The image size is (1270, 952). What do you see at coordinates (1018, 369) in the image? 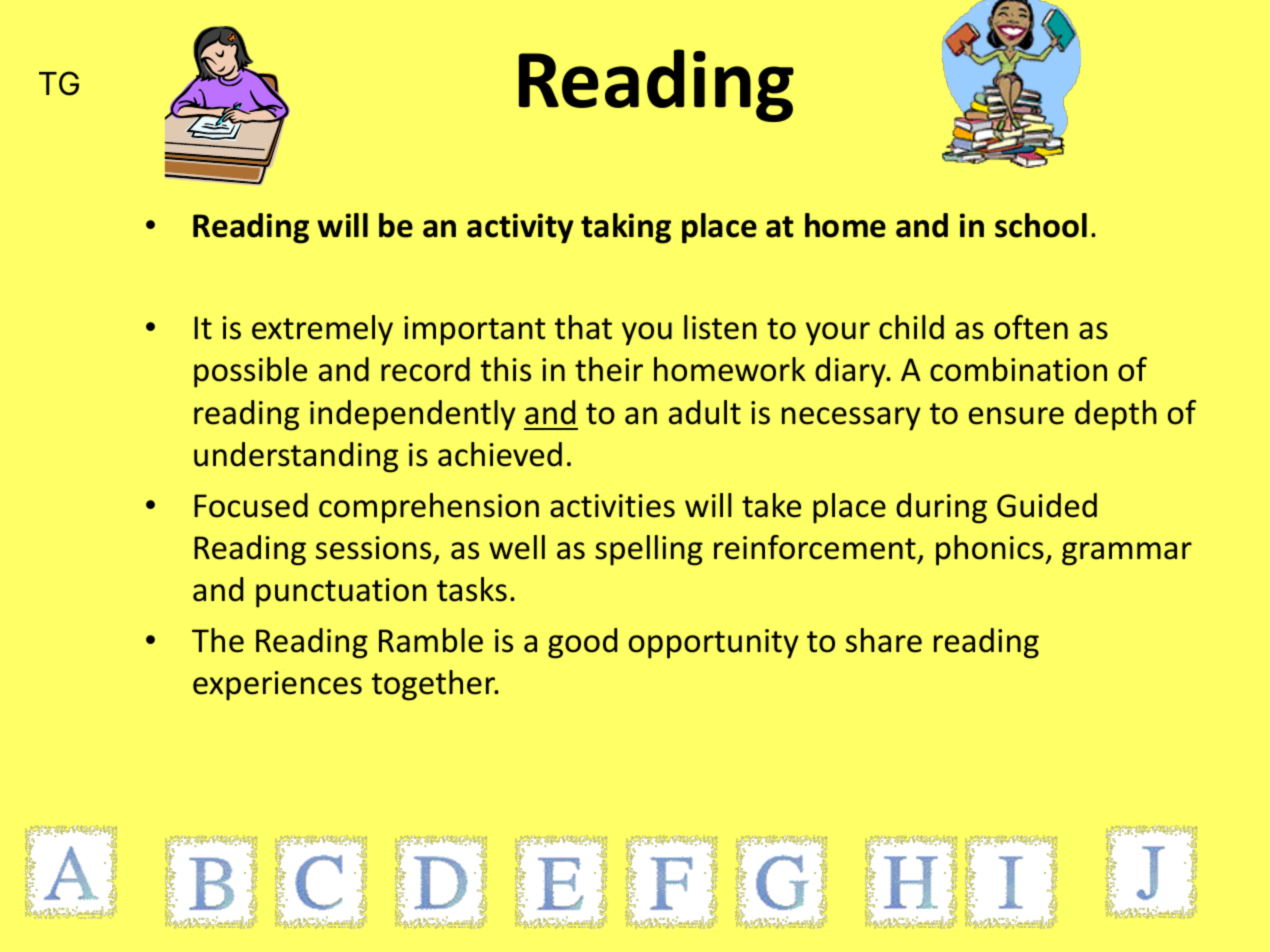
I see `combination` at bounding box center [1018, 369].
